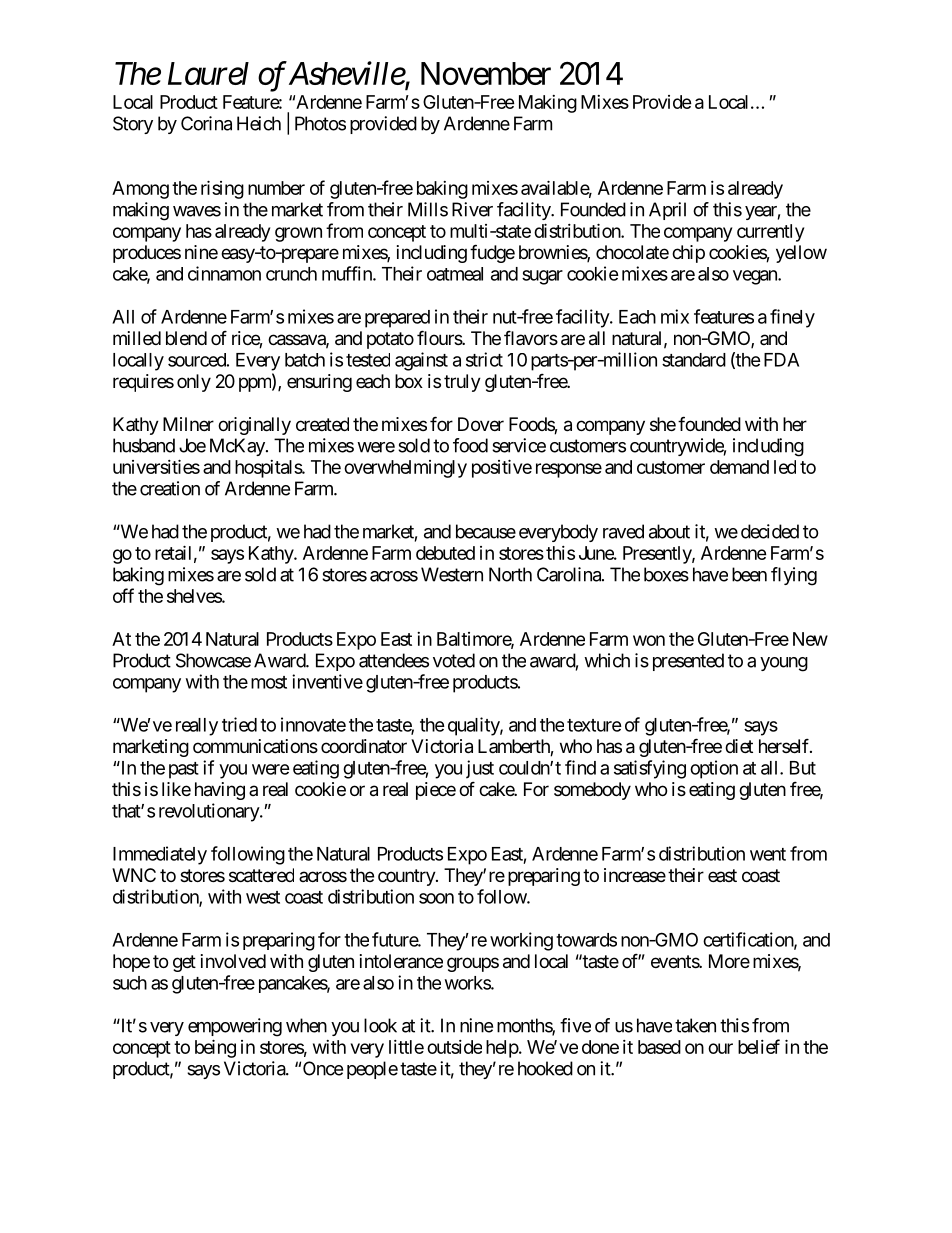 This screenshot has height=1233, width=952. Describe the element at coordinates (739, 746) in the screenshot. I see `diet` at that location.
